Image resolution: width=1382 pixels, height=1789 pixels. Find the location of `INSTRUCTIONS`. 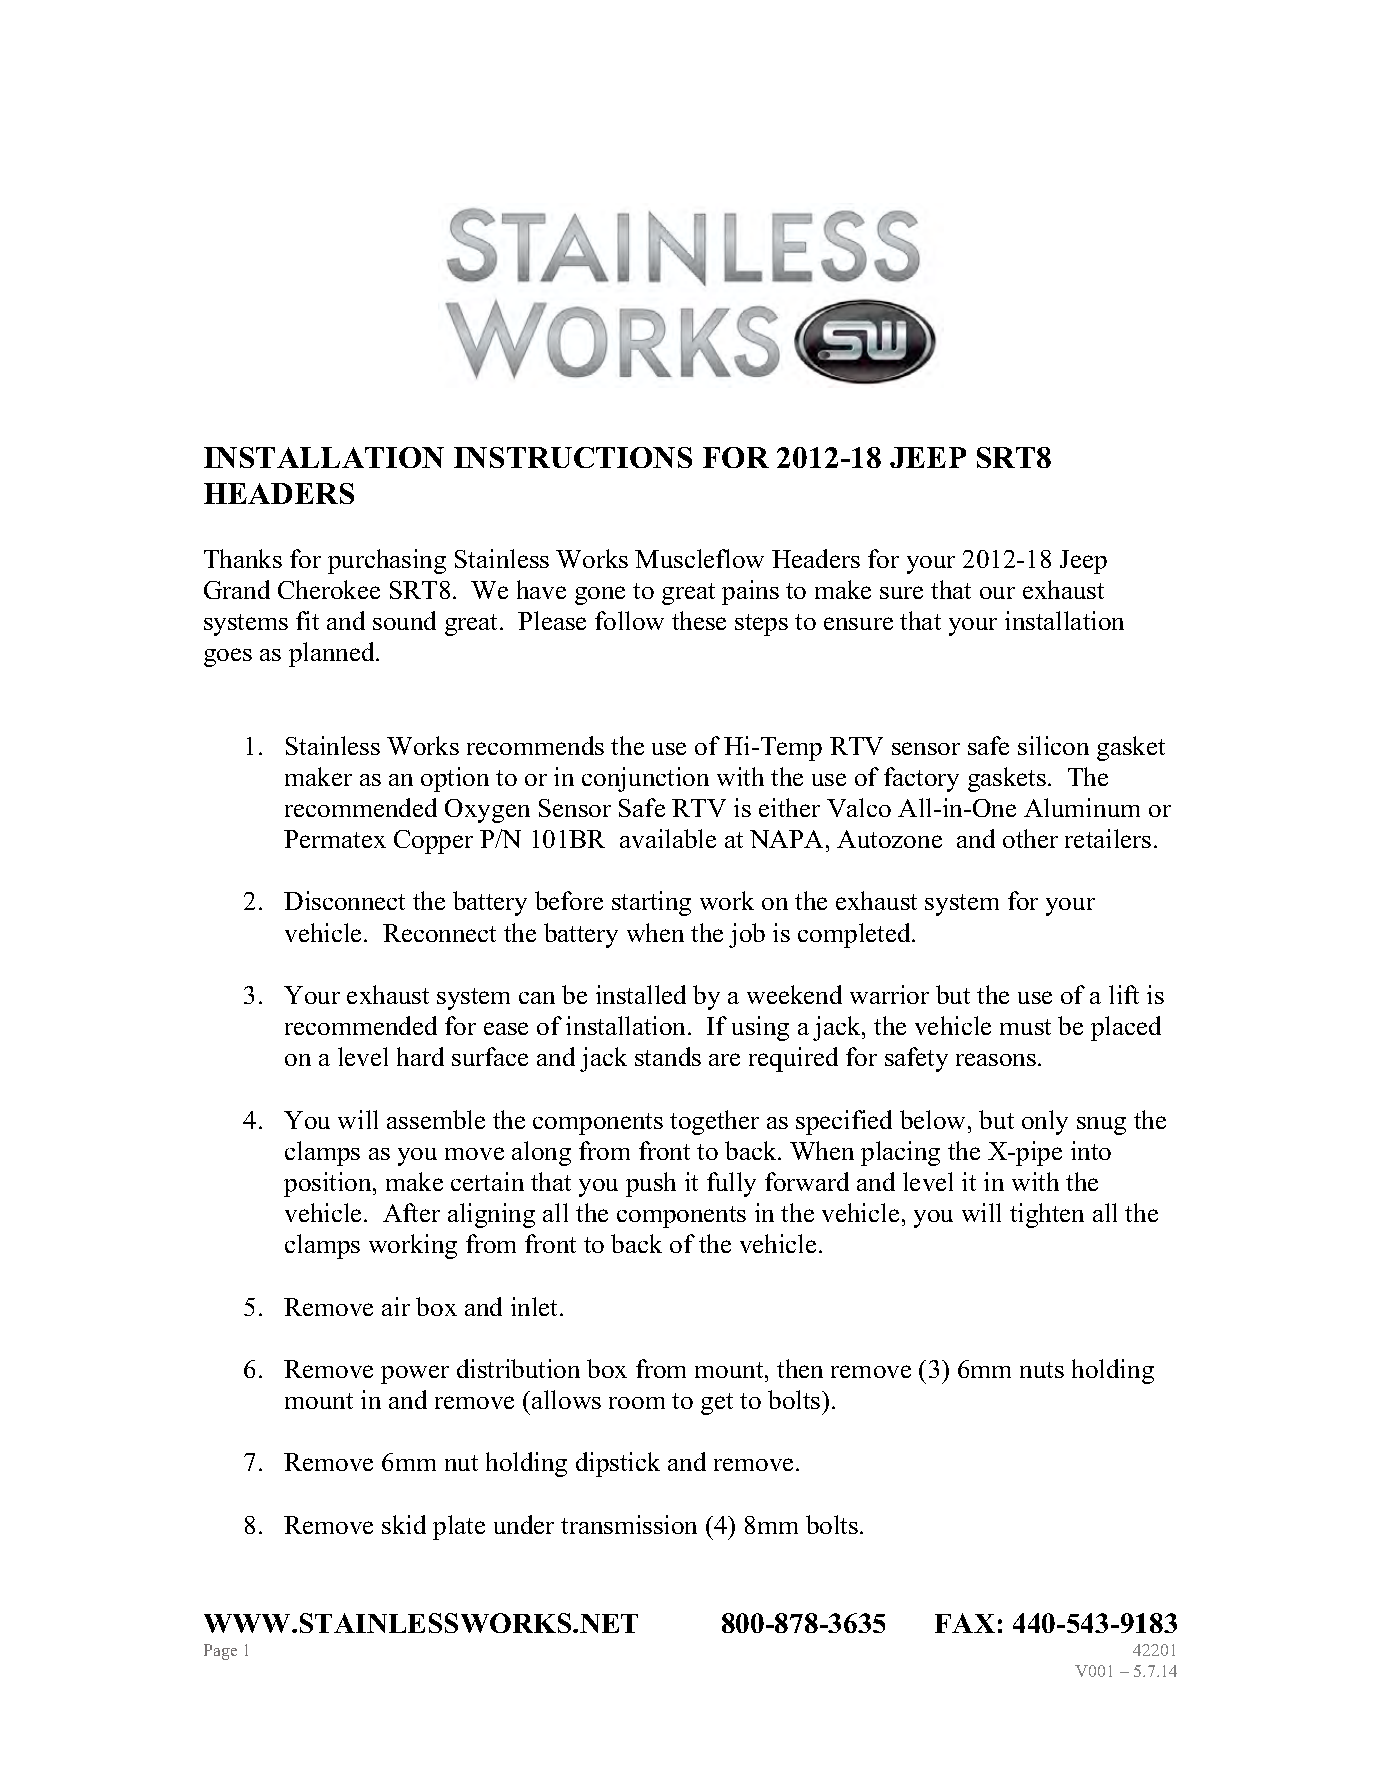

INSTRUCTIONS is located at coordinates (573, 457).
